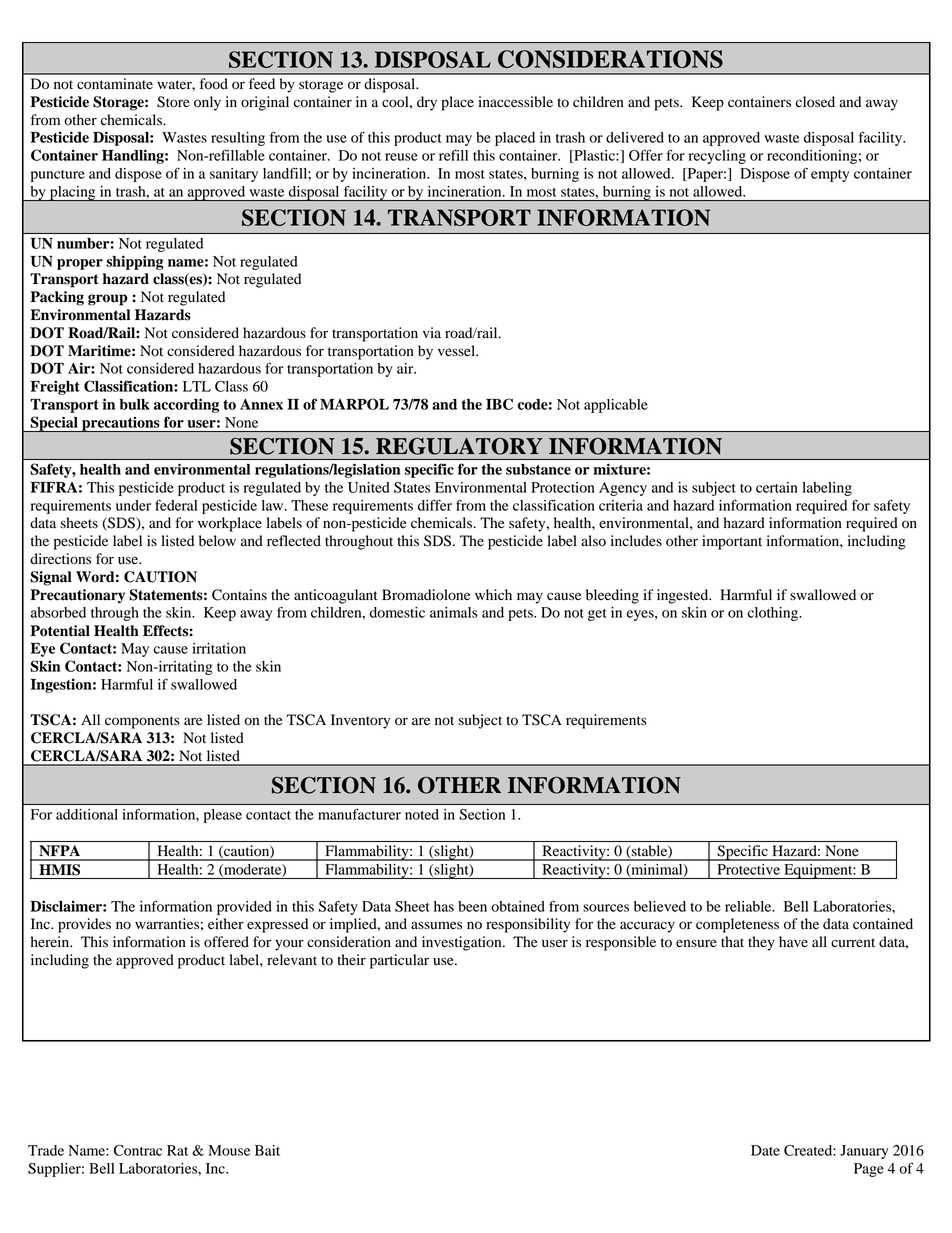 The width and height of the image is (952, 1233). Describe the element at coordinates (616, 406) in the image. I see `applicable` at that location.
